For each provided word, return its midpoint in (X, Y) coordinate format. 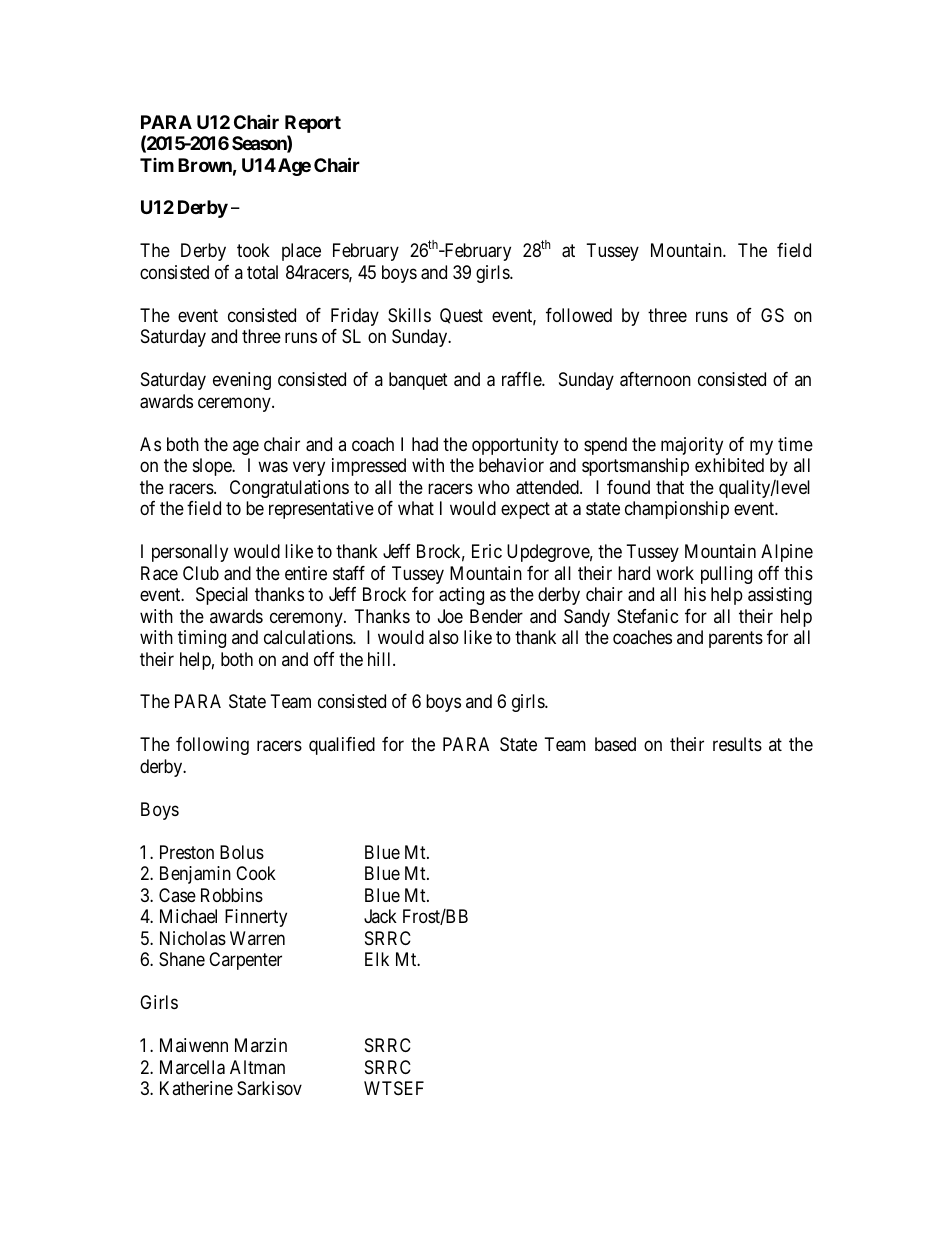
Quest (461, 316)
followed (579, 315)
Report (313, 125)
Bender (496, 616)
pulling (726, 575)
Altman (257, 1067)
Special (222, 596)
